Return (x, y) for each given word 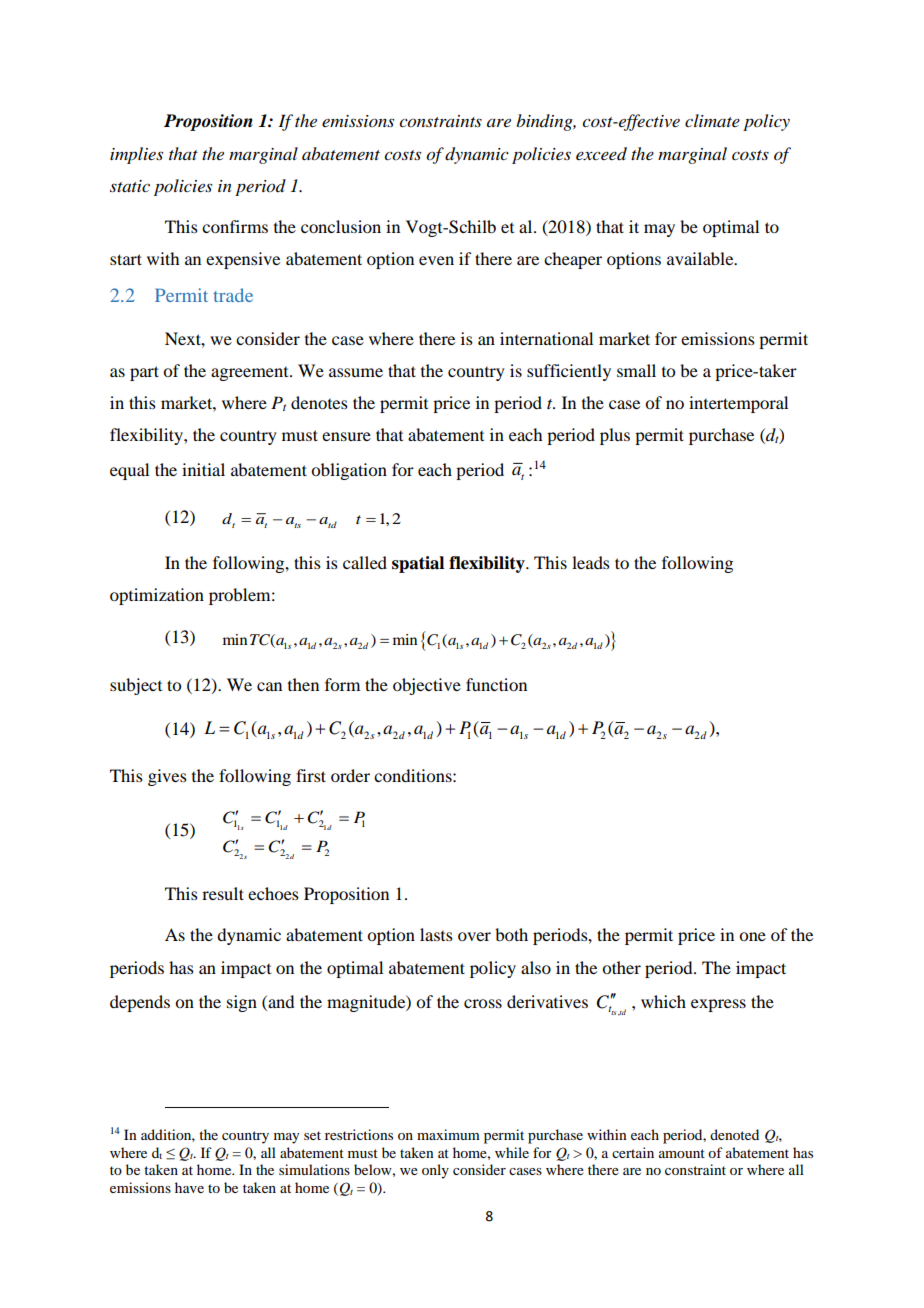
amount (682, 1153)
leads (591, 562)
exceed (601, 154)
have (189, 1187)
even (436, 260)
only (435, 1171)
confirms (235, 226)
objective (427, 686)
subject (136, 686)
